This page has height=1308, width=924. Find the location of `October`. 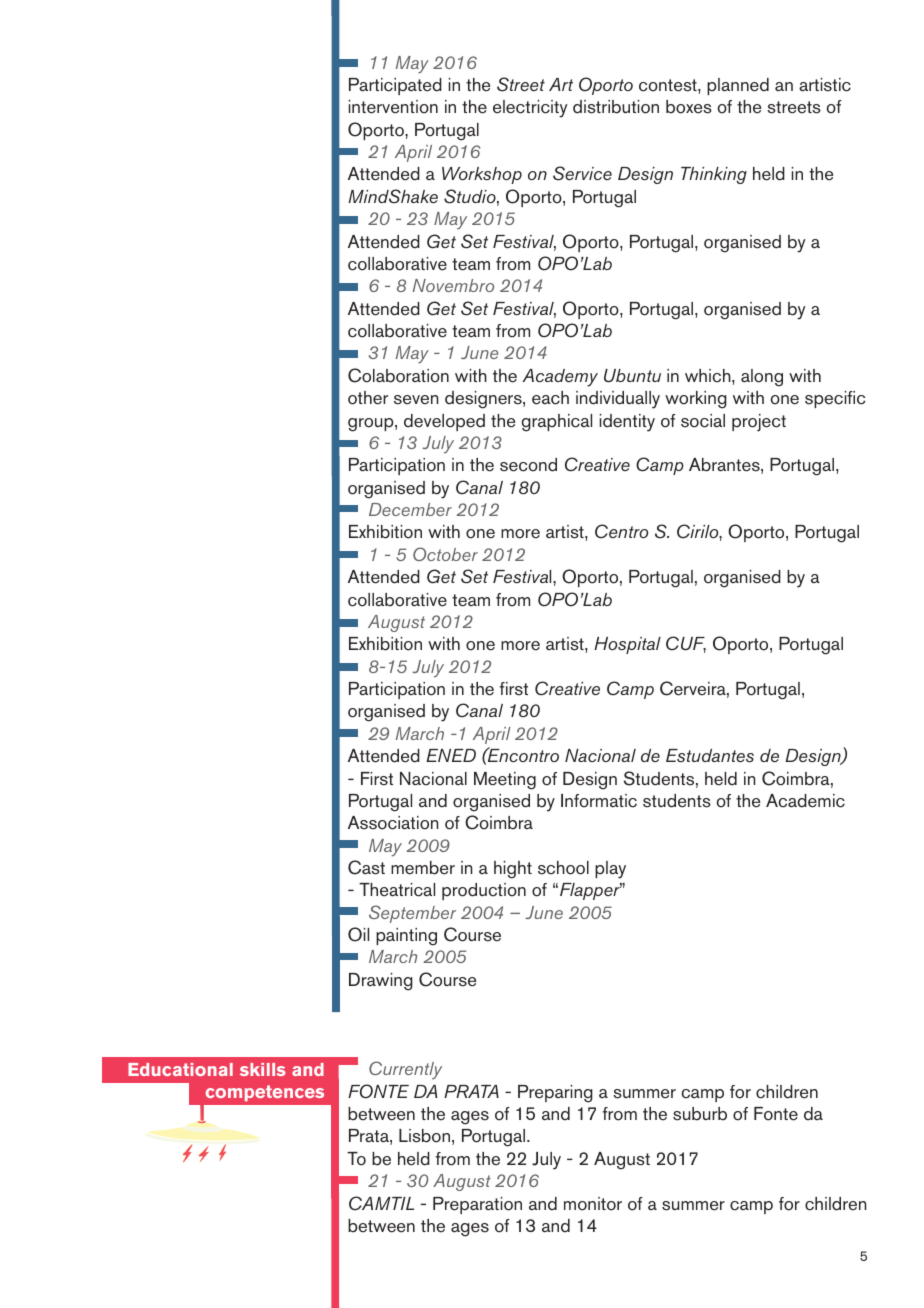

October is located at coordinates (445, 554).
